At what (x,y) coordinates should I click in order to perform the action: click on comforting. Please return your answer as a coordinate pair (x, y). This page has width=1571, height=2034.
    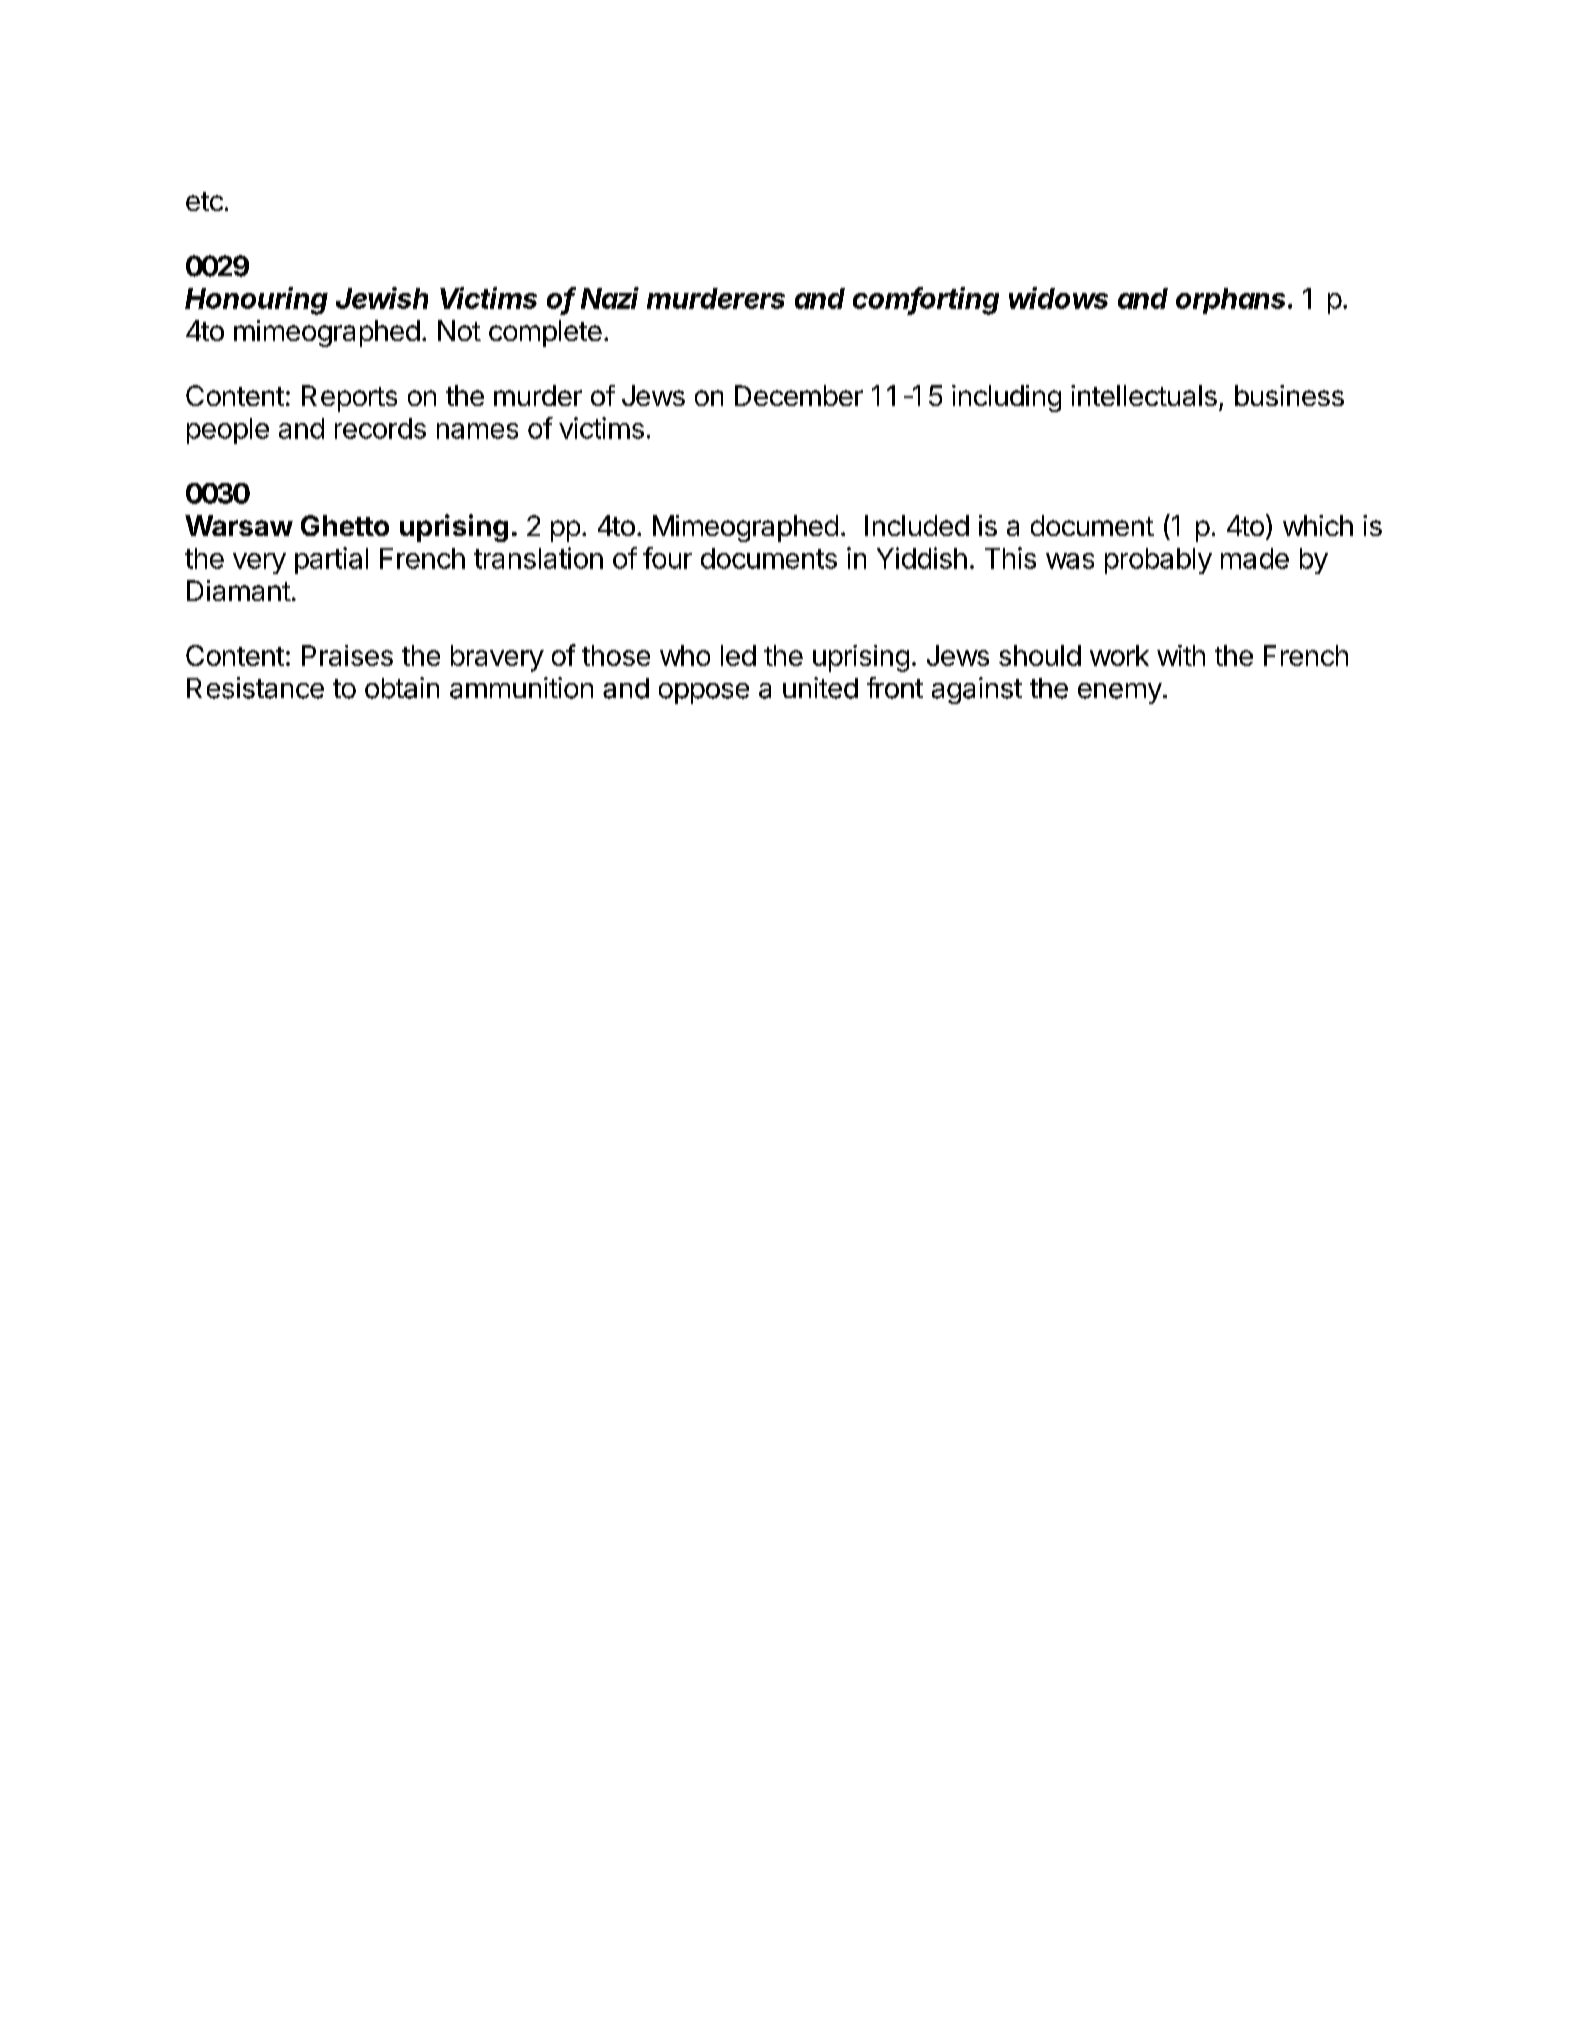
    Looking at the image, I should click on (926, 301).
